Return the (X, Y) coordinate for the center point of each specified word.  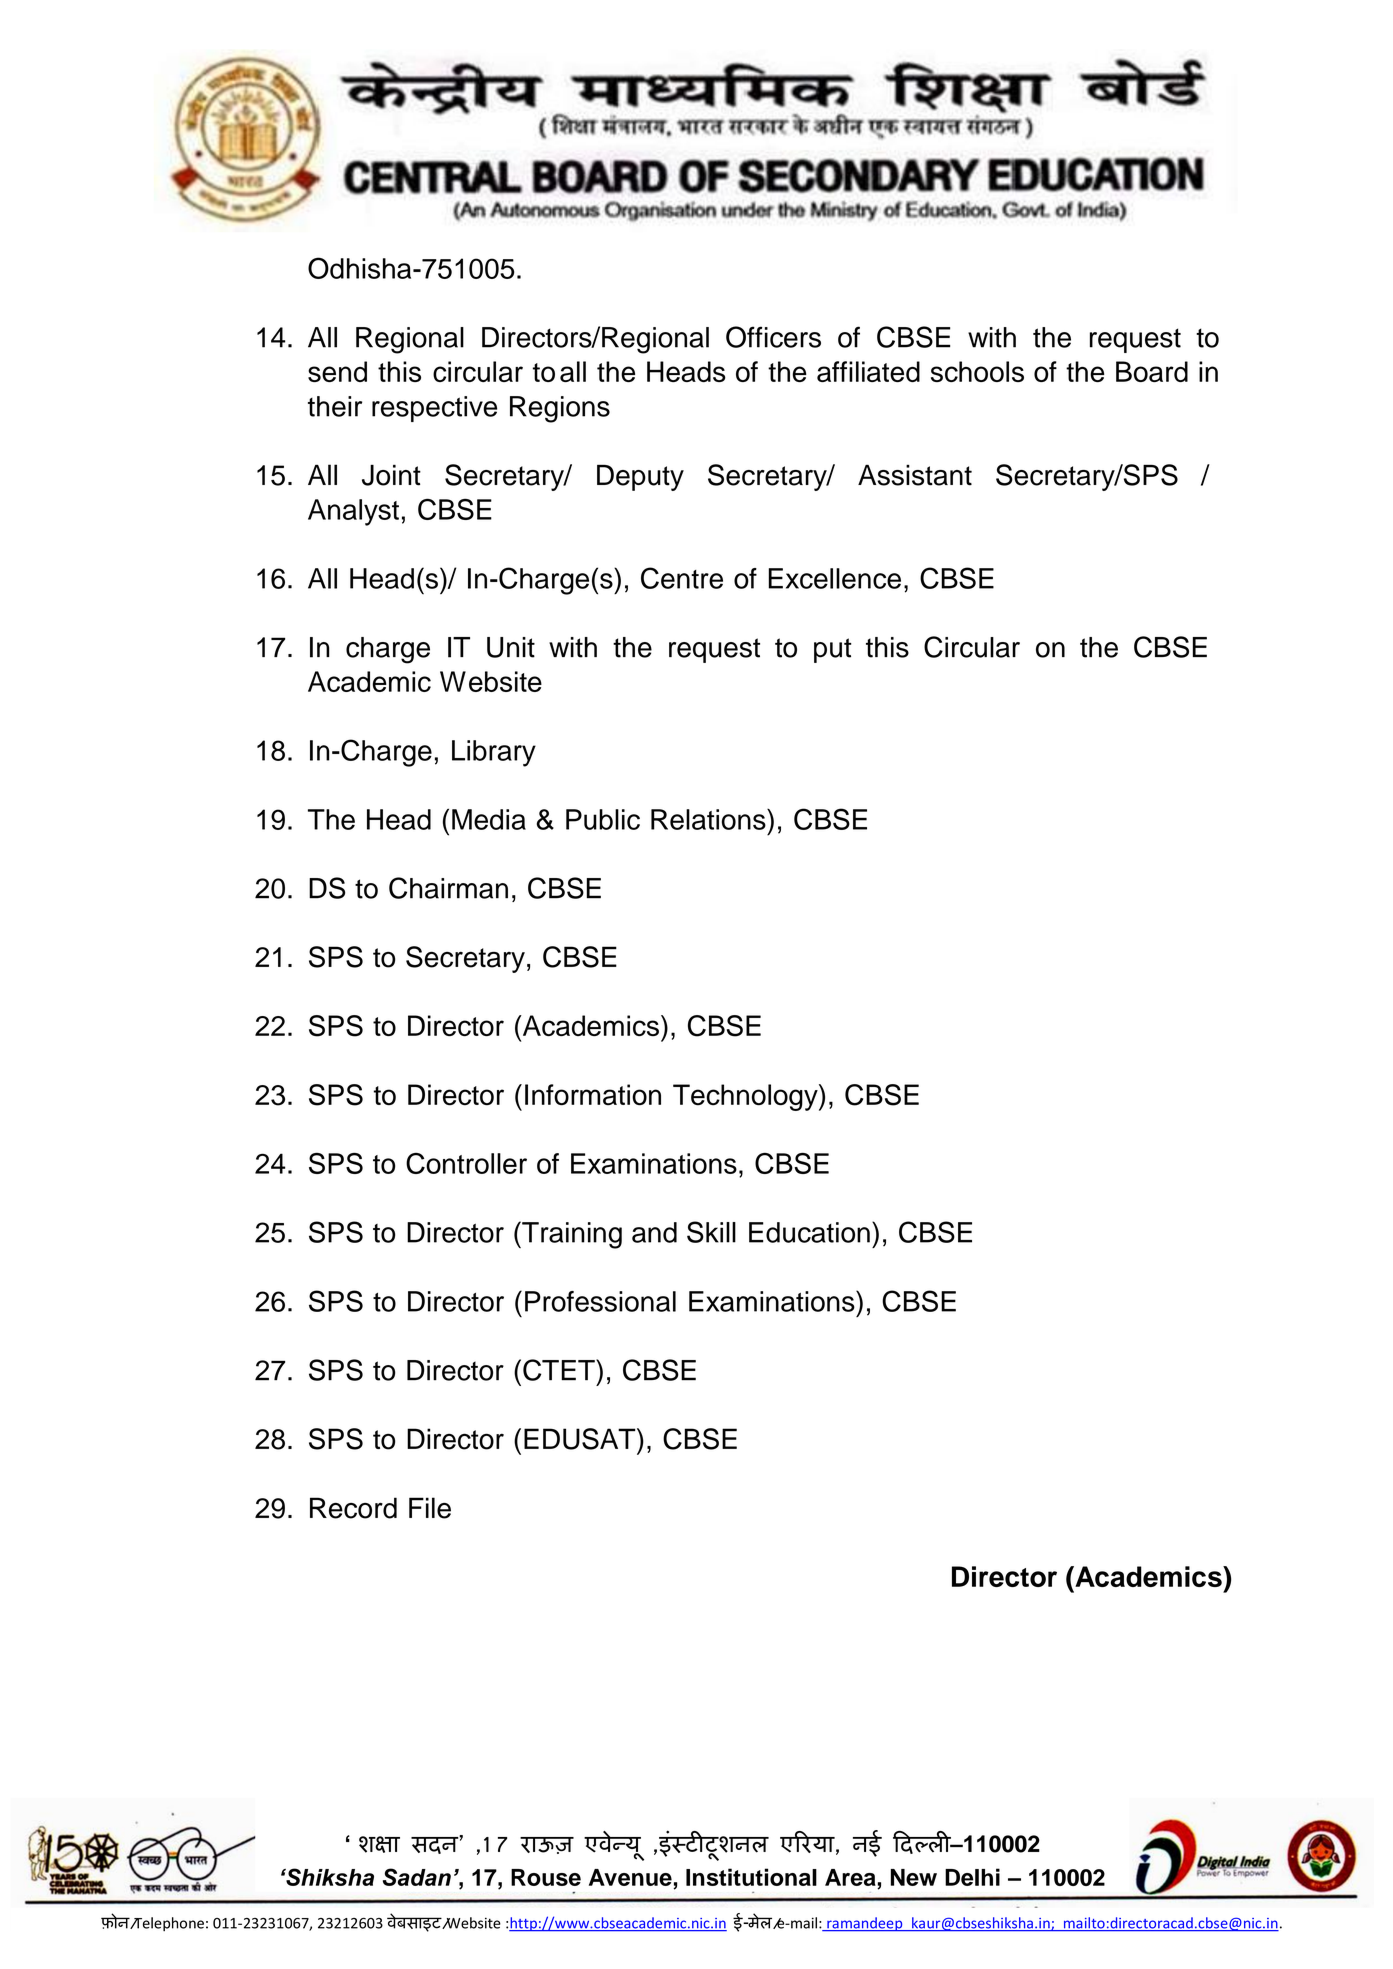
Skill (711, 1232)
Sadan (417, 1877)
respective (434, 409)
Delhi (972, 1877)
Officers (773, 337)
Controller (466, 1163)
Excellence (835, 578)
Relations (709, 819)
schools (977, 371)
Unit (511, 647)
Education (809, 1232)
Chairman (448, 888)
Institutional (751, 1877)
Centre (682, 578)
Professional (600, 1301)
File (430, 1508)
